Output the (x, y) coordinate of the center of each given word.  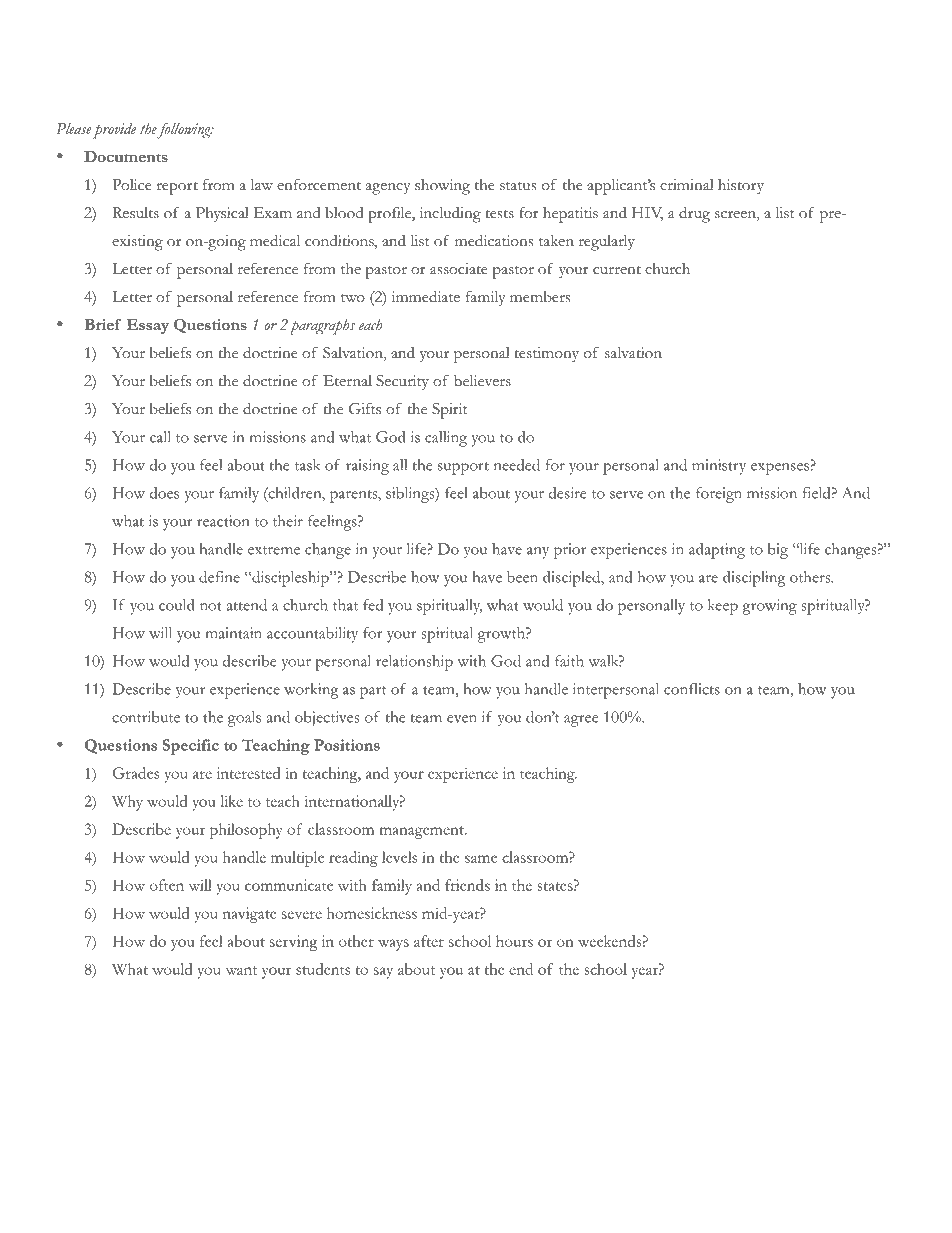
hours (514, 941)
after (429, 941)
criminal (687, 185)
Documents (126, 156)
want (241, 970)
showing (442, 187)
